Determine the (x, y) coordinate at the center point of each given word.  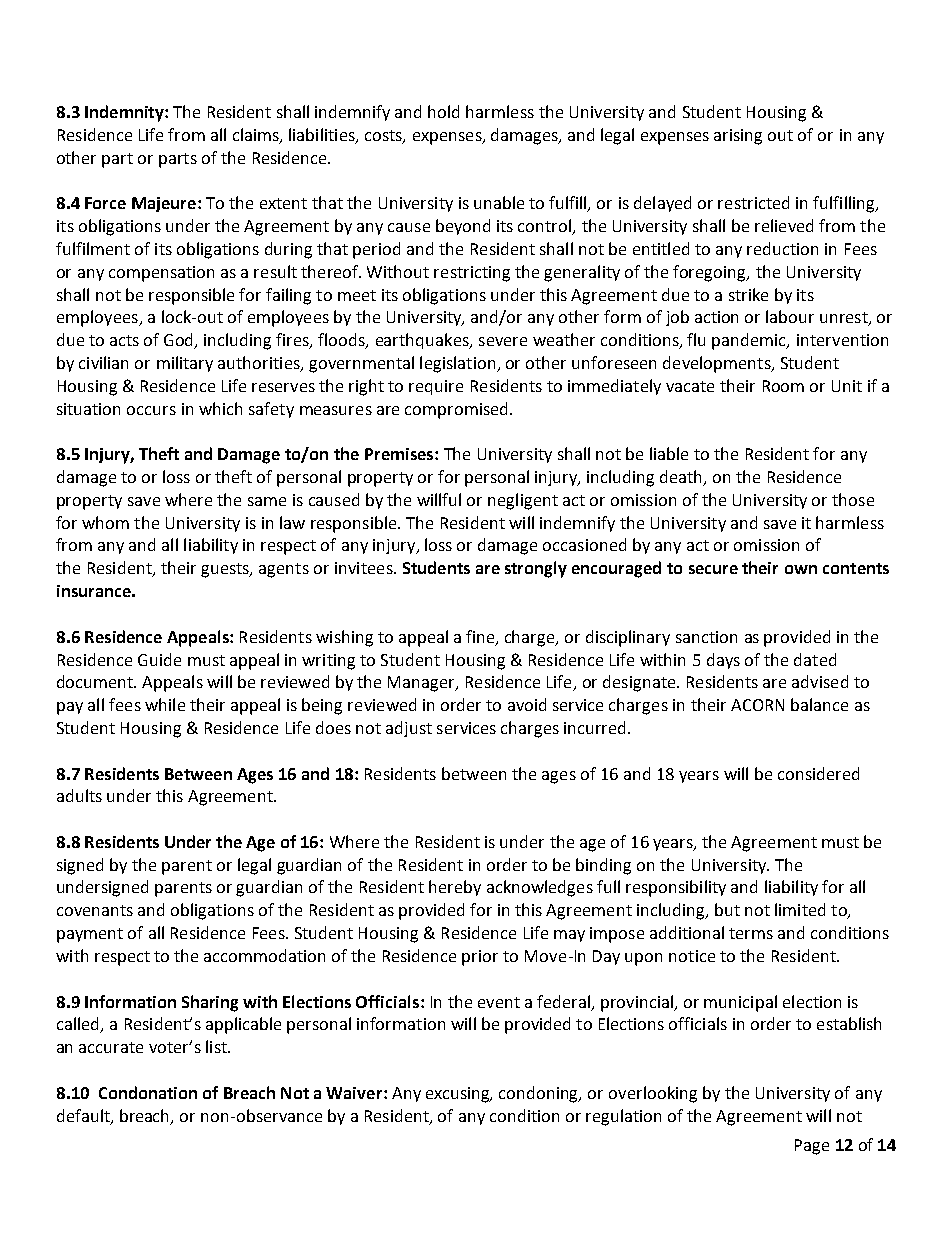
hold (443, 111)
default (84, 1116)
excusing (459, 1095)
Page (812, 1147)
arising (738, 137)
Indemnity (125, 113)
